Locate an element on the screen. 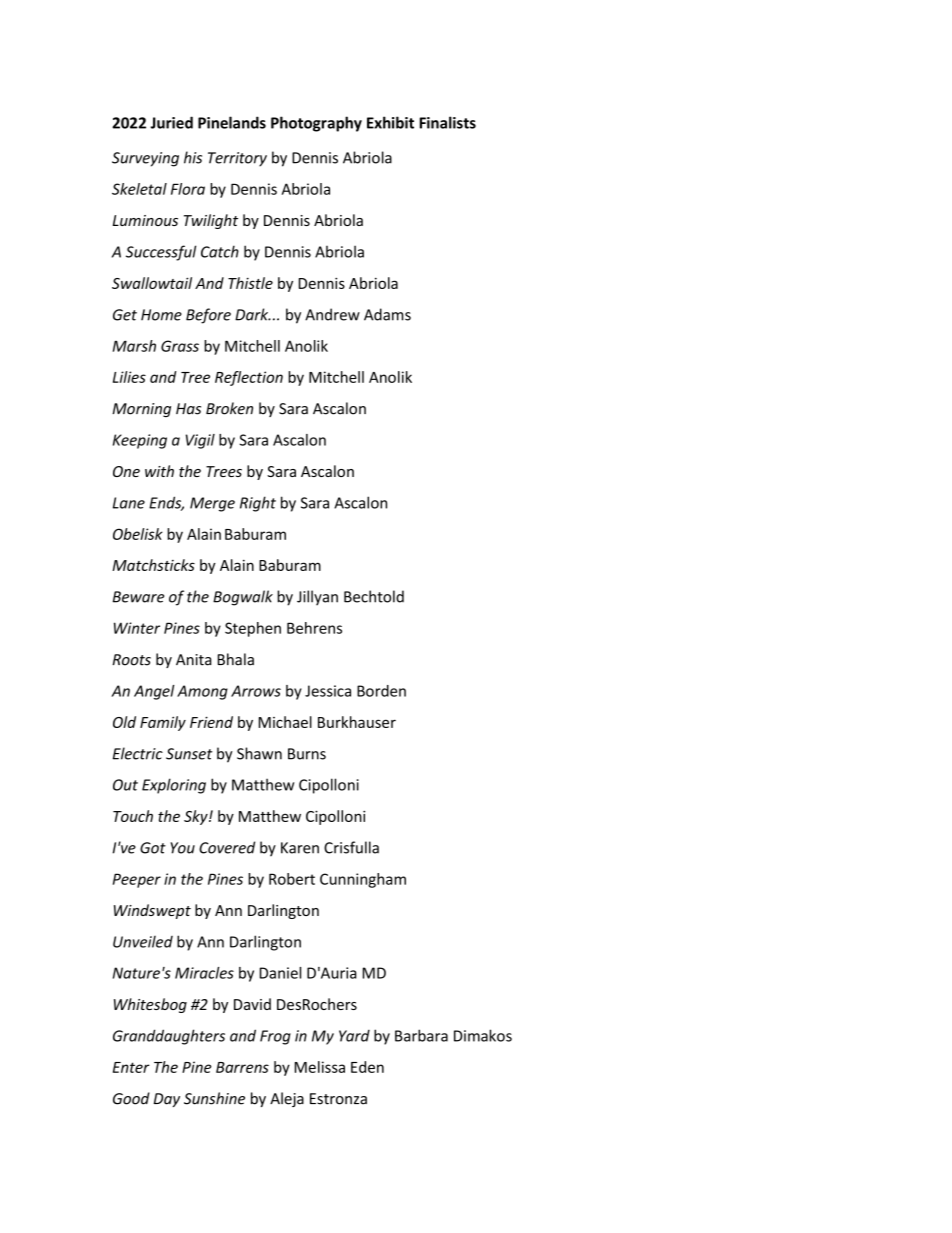 The width and height of the screenshot is (952, 1233). Surveying is located at coordinates (145, 159).
